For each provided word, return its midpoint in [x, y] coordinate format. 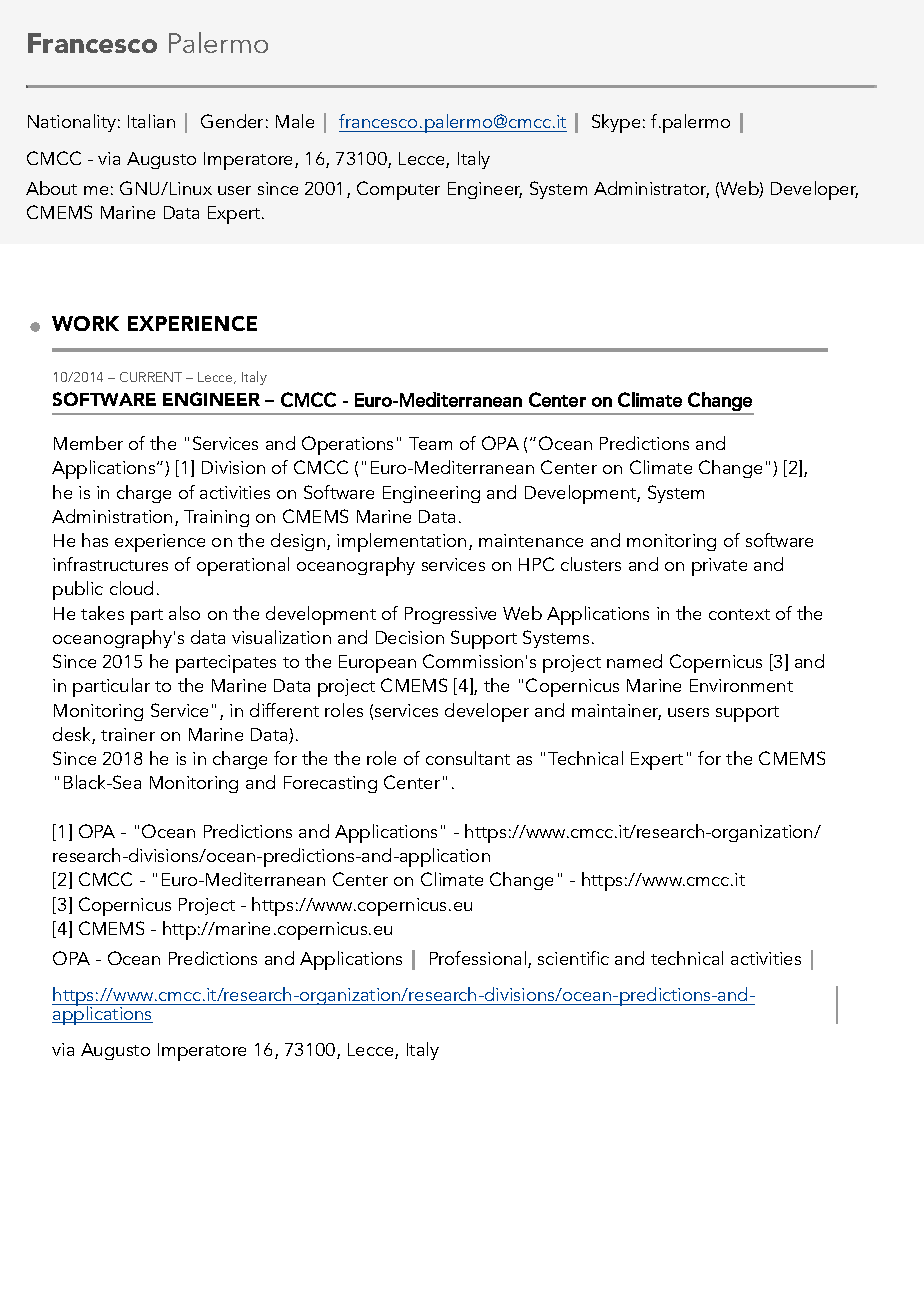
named [634, 661]
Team [430, 443]
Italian [151, 121]
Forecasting [330, 784]
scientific [573, 958]
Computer [398, 190]
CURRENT [151, 377]
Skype [616, 123]
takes [102, 613]
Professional [478, 958]
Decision [410, 637]
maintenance [531, 540]
